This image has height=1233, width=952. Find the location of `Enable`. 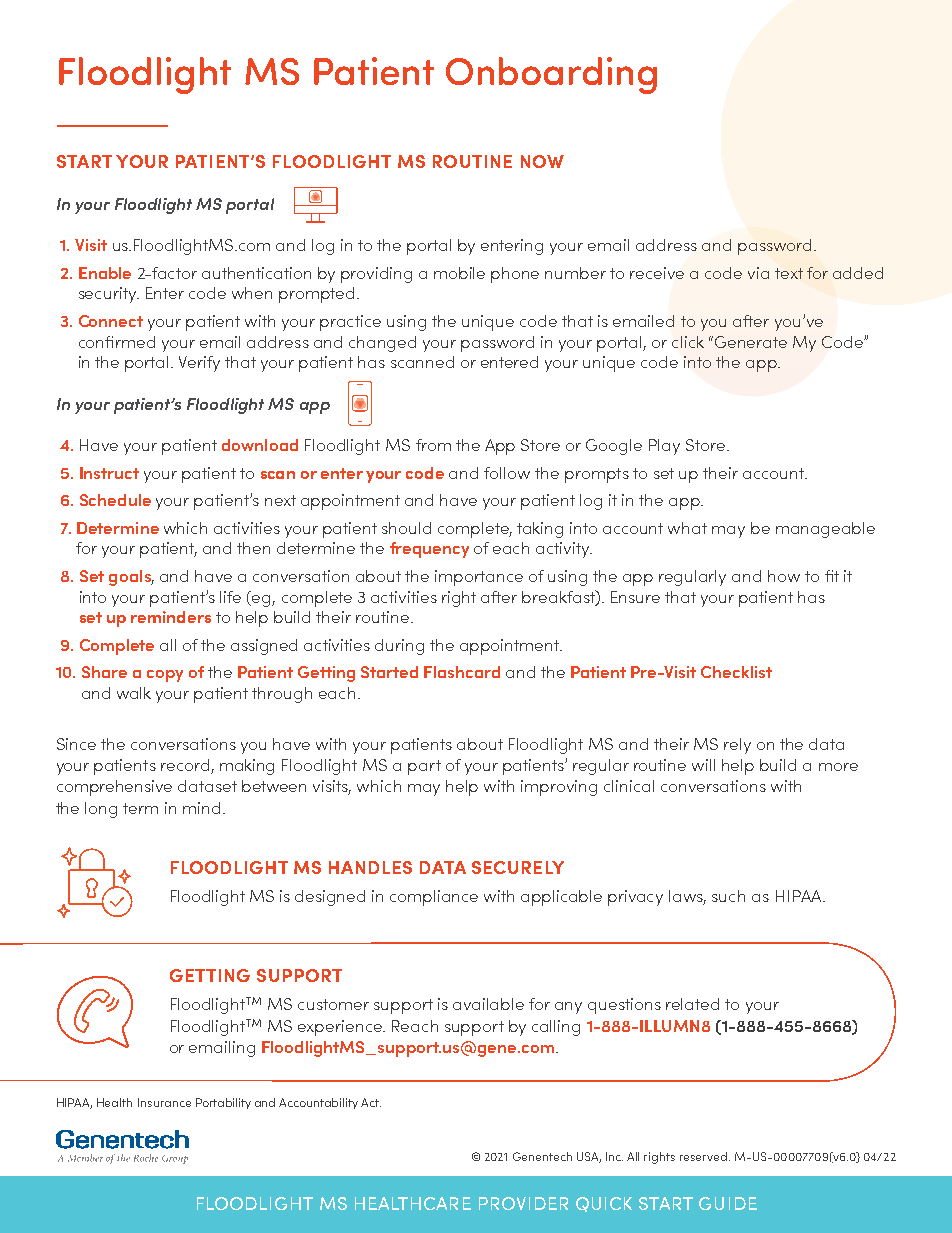

Enable is located at coordinates (105, 273).
